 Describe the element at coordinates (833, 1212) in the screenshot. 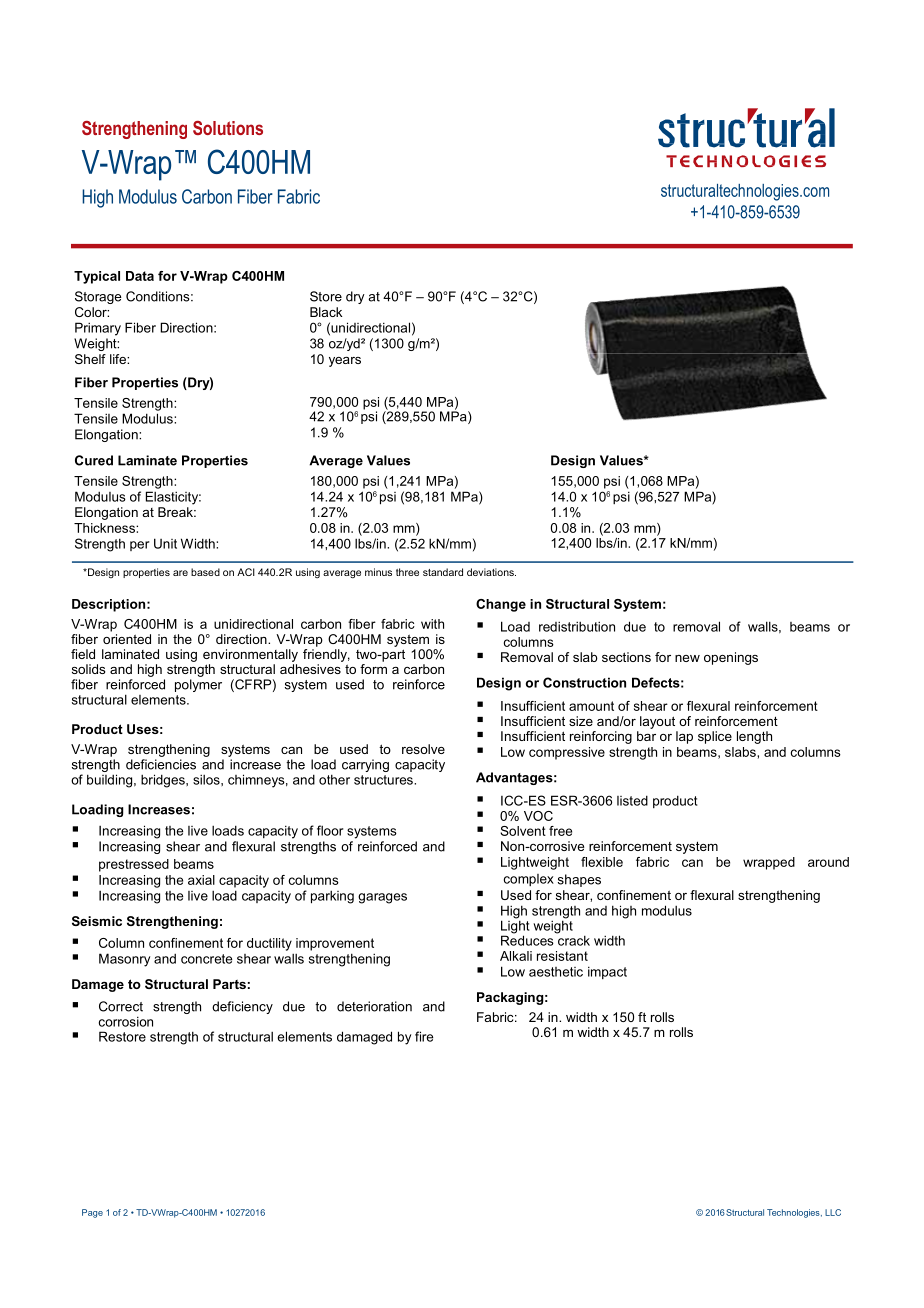

I see `LLC` at that location.
